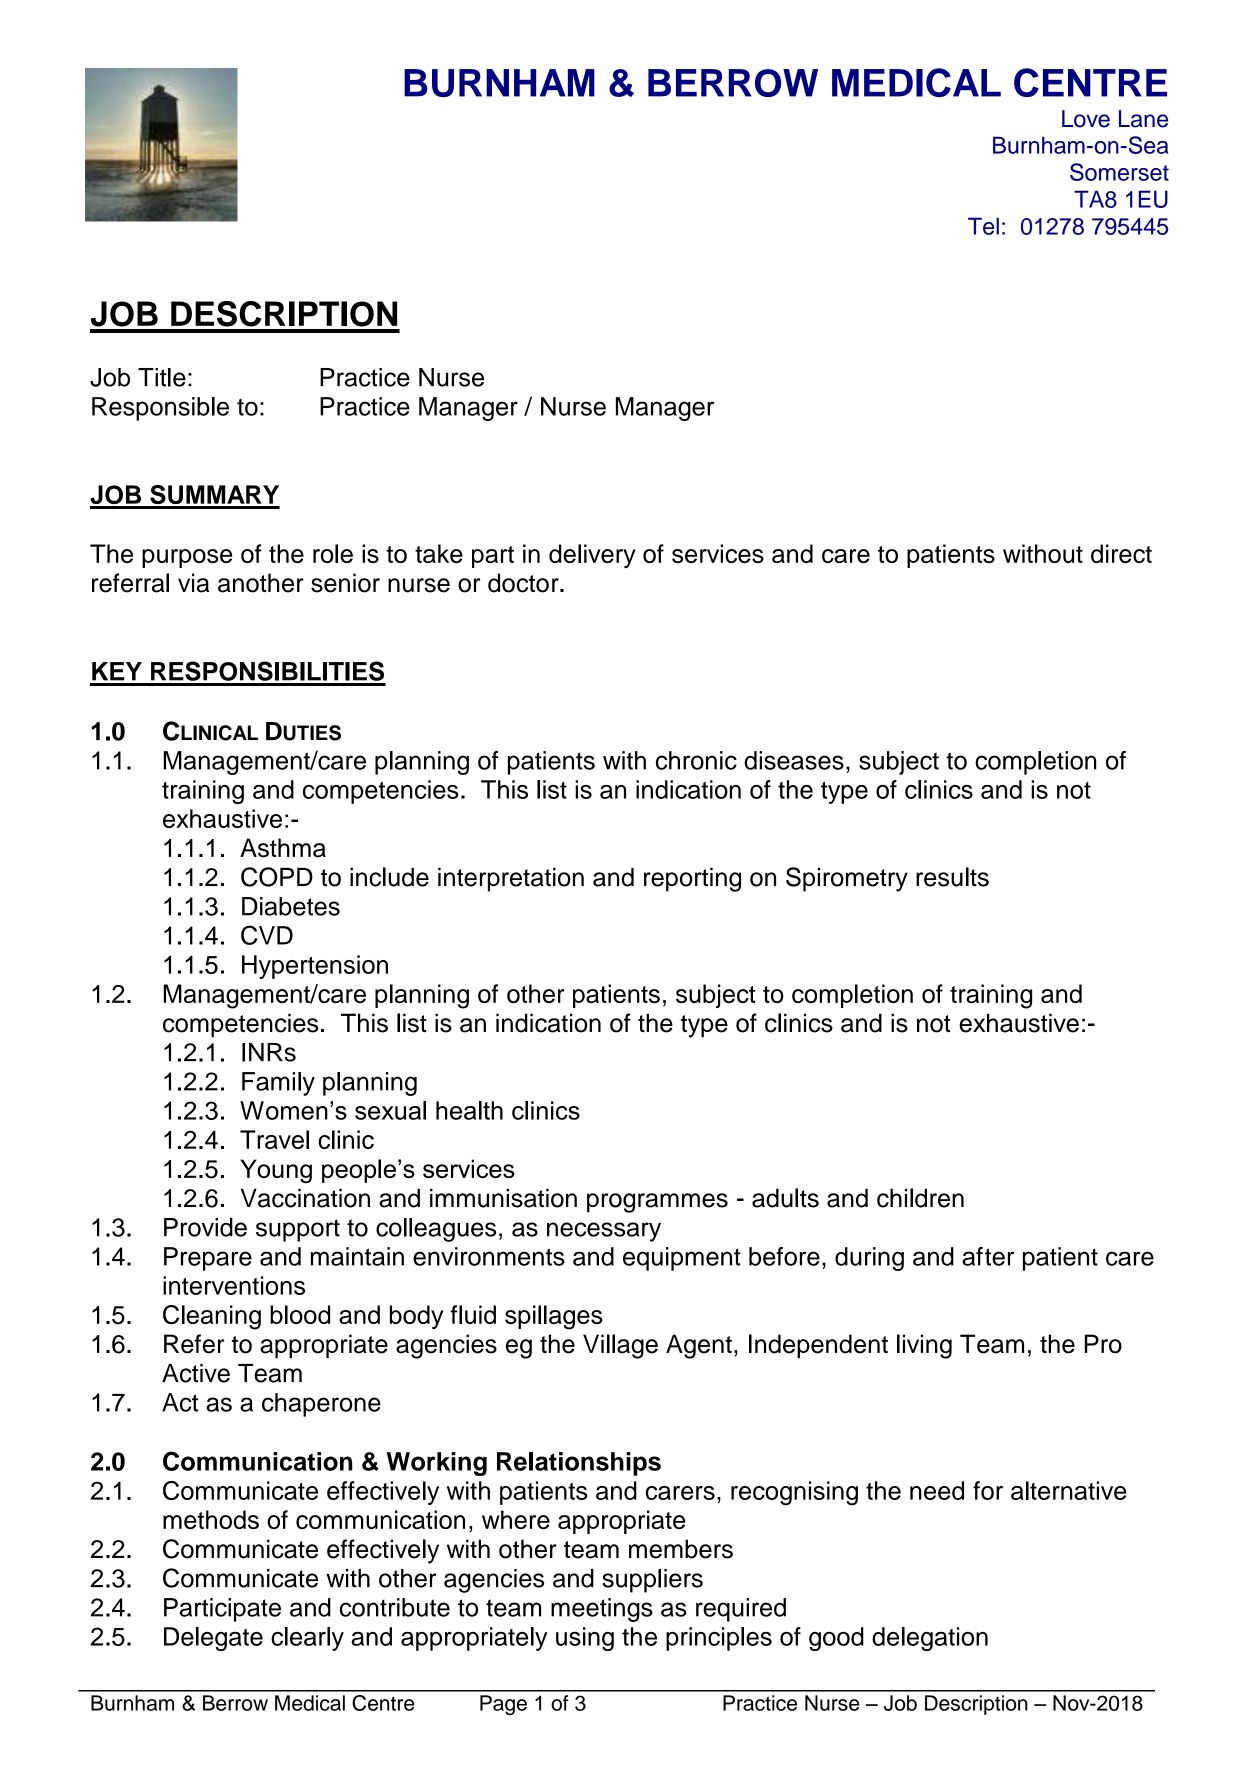 Image resolution: width=1259 pixels, height=1780 pixels. I want to click on senior, so click(345, 583).
